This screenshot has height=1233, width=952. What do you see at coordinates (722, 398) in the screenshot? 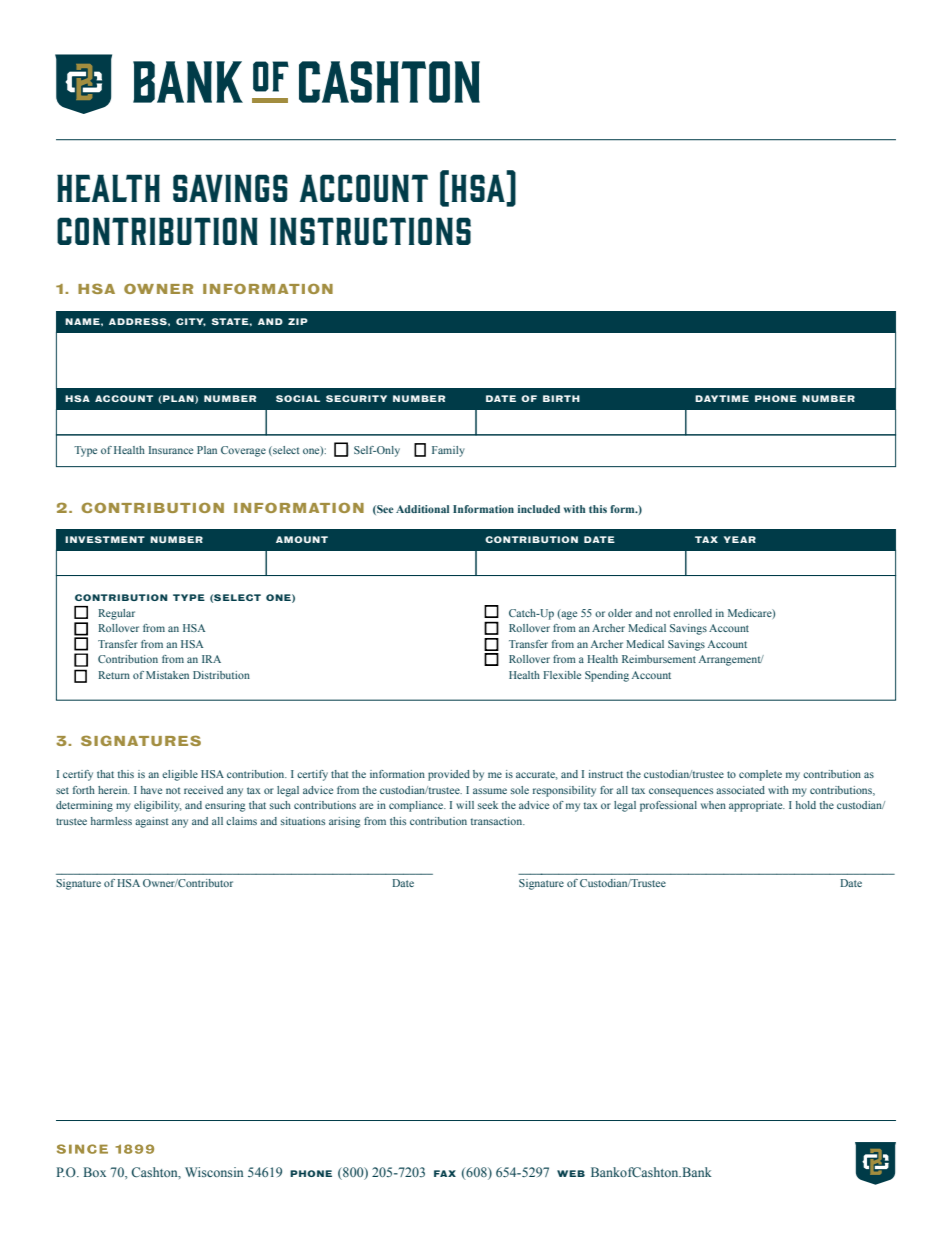
I see `DAYTIME` at bounding box center [722, 398].
